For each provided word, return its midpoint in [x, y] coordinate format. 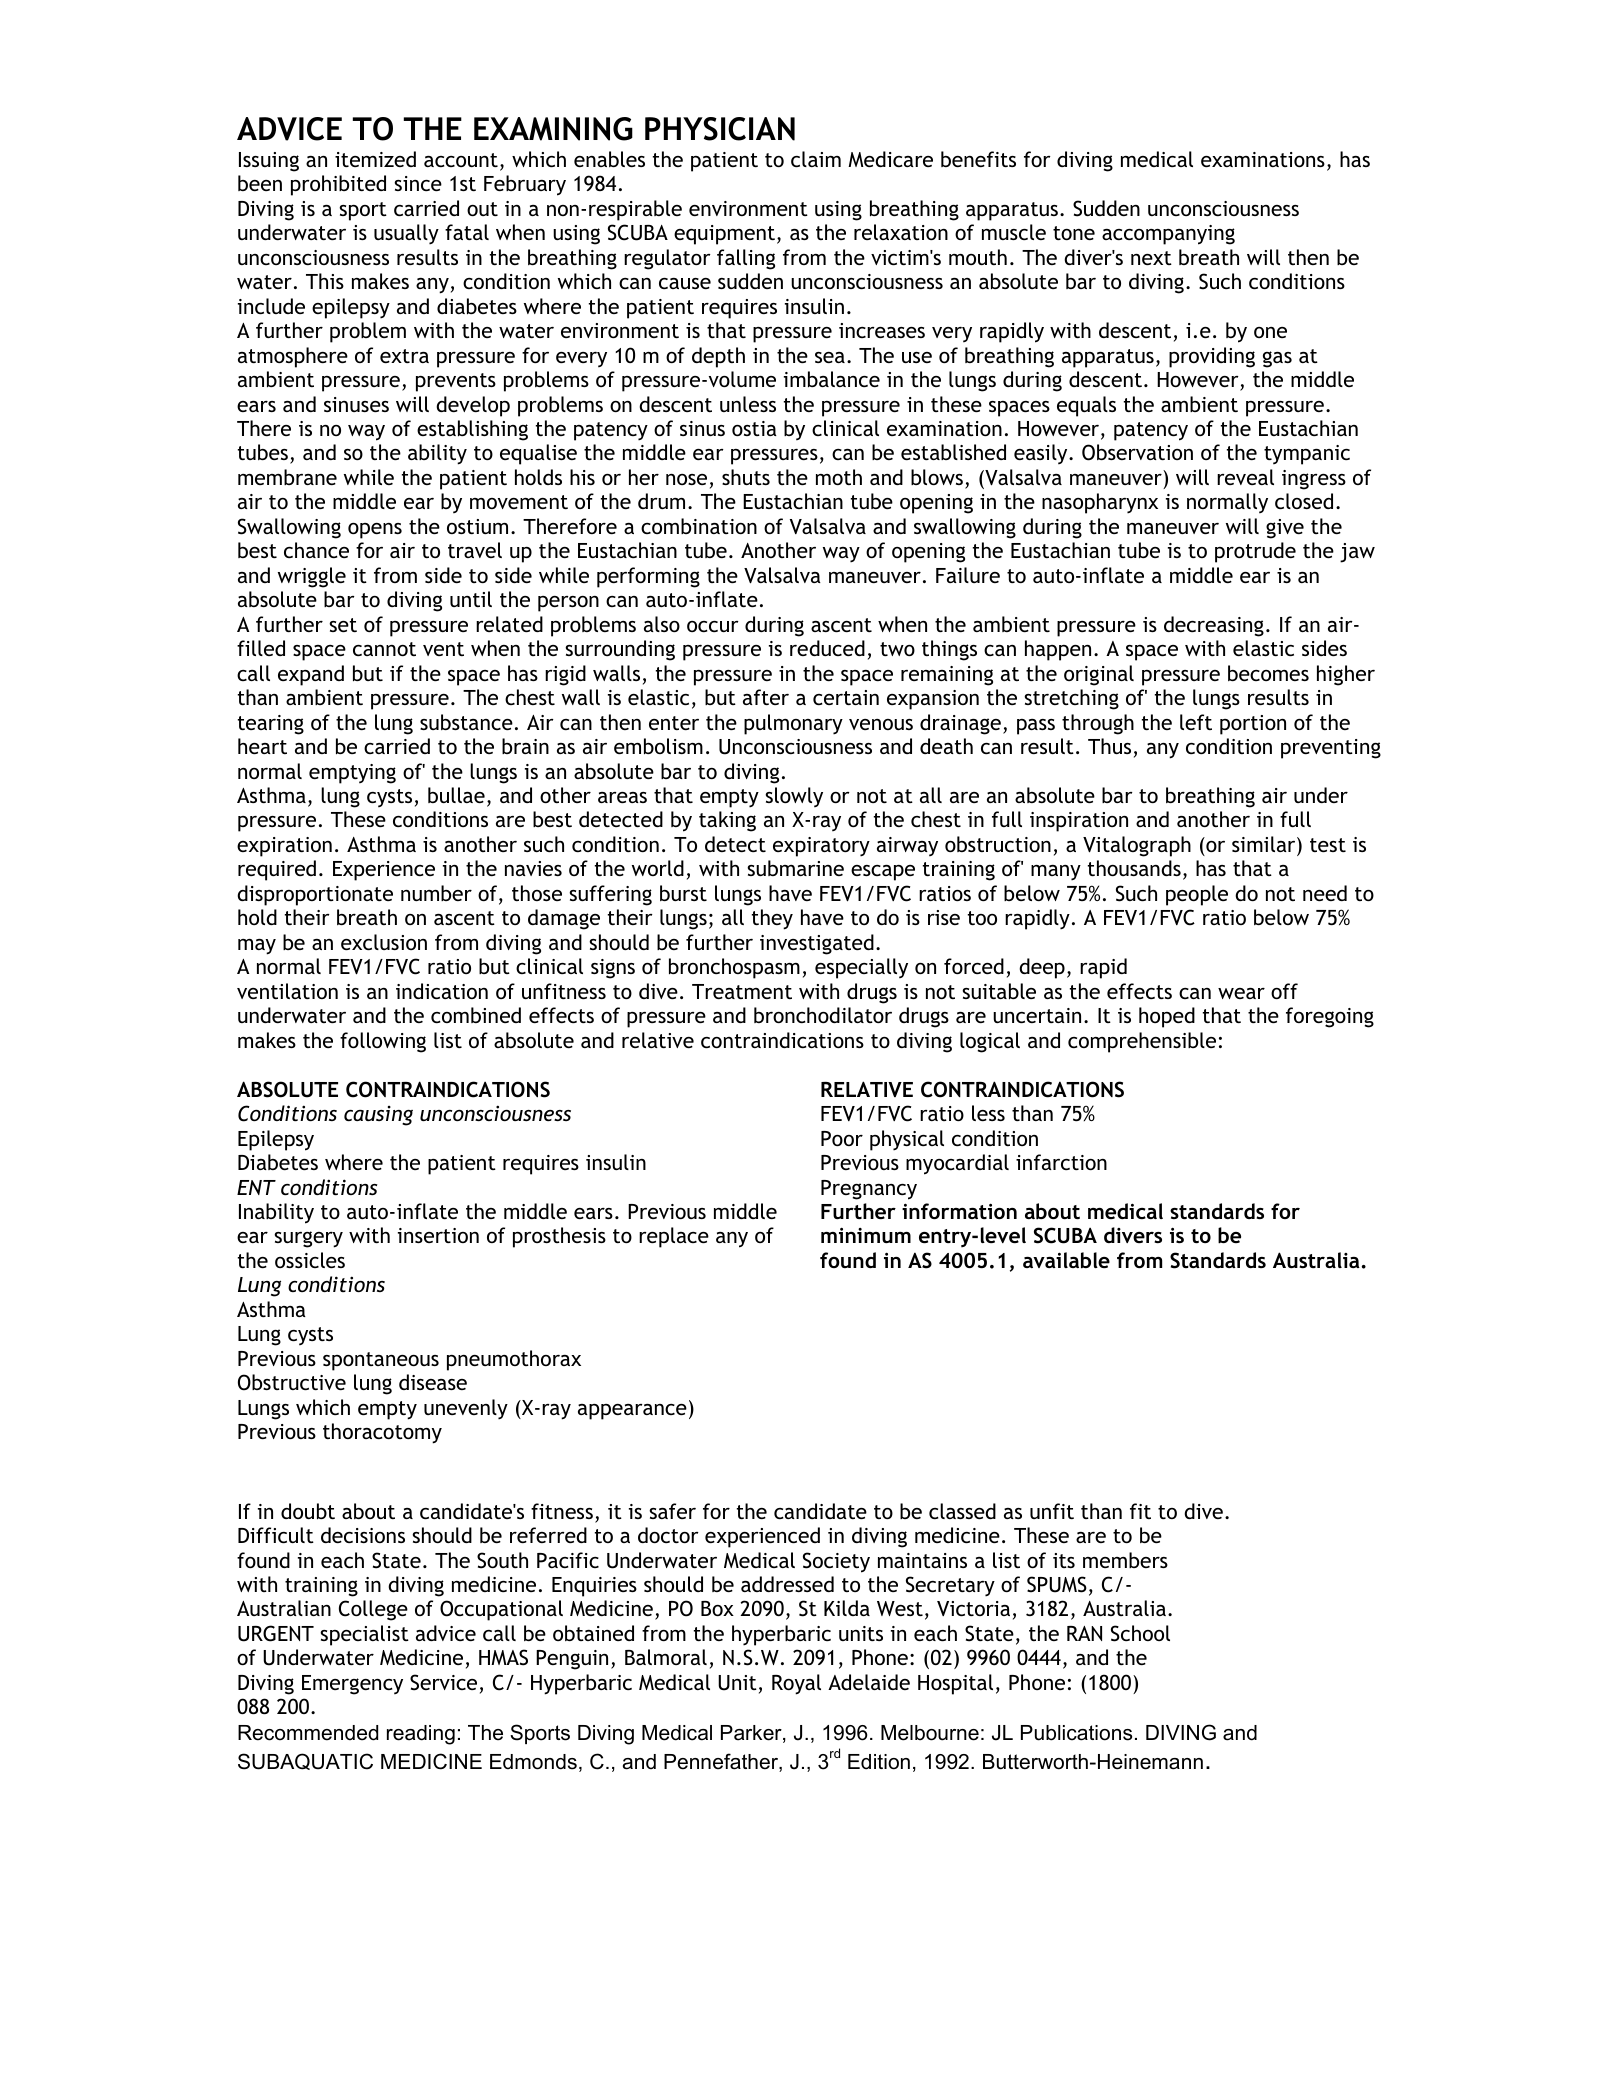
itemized [375, 159]
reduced [827, 648]
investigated [817, 944]
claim [816, 159]
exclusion [384, 942]
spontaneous [381, 1361]
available [1066, 1260]
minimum [866, 1235]
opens [375, 531]
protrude [1255, 552]
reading [421, 1735]
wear [1241, 993]
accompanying [1168, 235]
